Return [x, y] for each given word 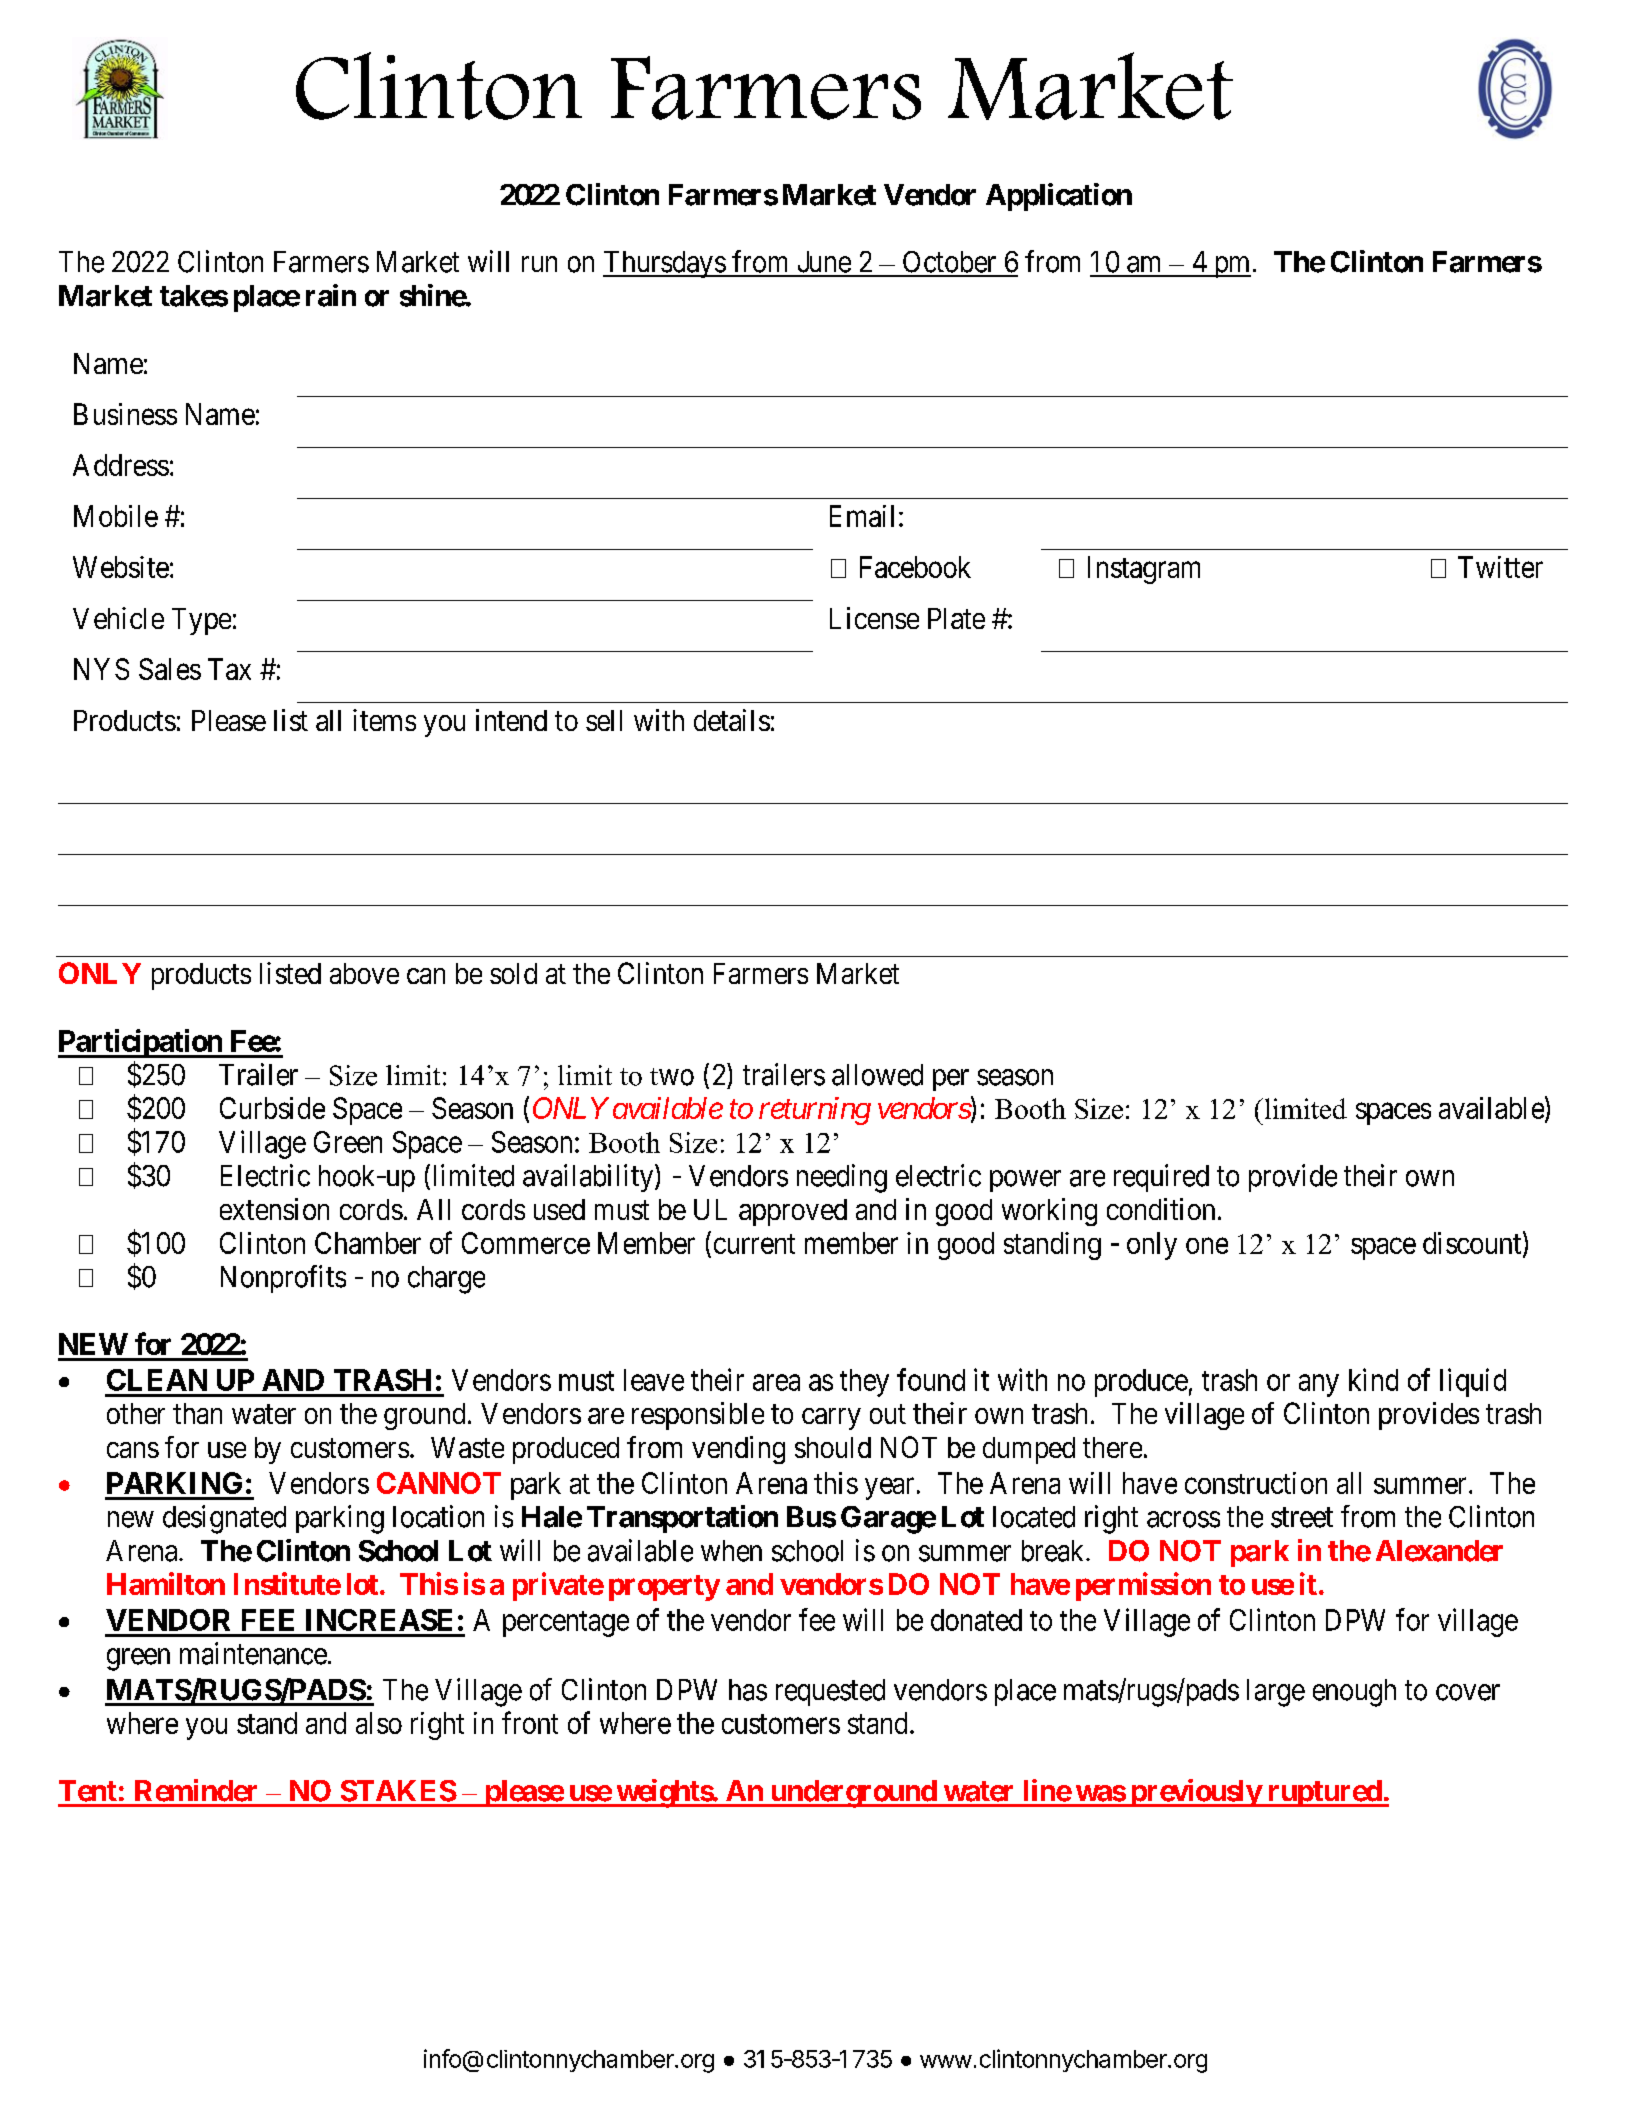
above [364, 973]
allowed [877, 1075]
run [539, 264]
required [1161, 1178]
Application [1059, 197]
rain [331, 295]
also [379, 1723]
